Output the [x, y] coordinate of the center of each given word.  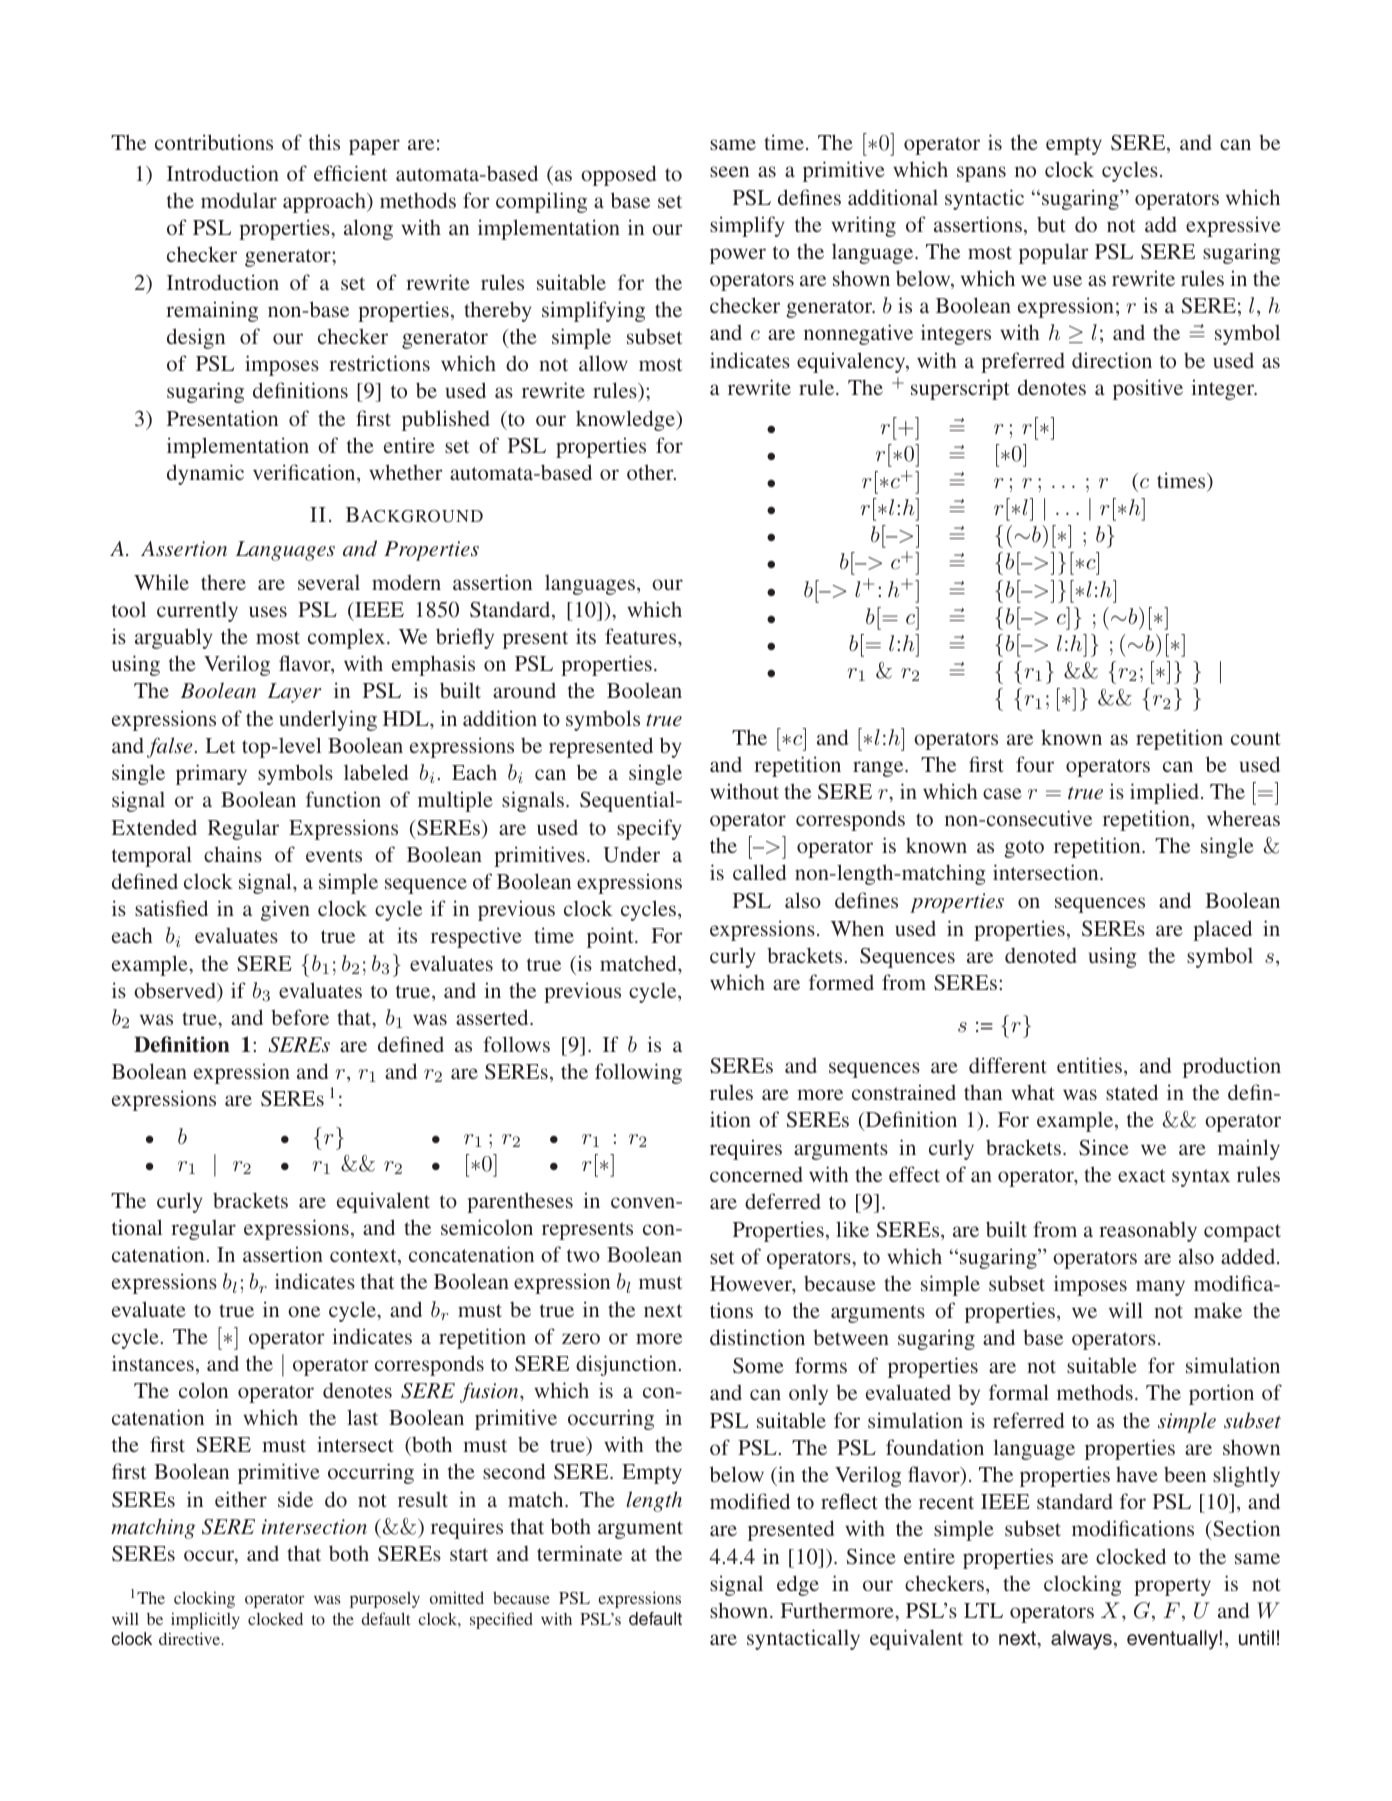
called [759, 872]
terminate [579, 1553]
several [329, 582]
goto [1024, 849]
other [651, 472]
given [285, 910]
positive [1148, 389]
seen [729, 171]
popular [1054, 253]
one [304, 1311]
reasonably [1148, 1231]
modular [239, 200]
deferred [783, 1201]
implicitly [205, 1620]
